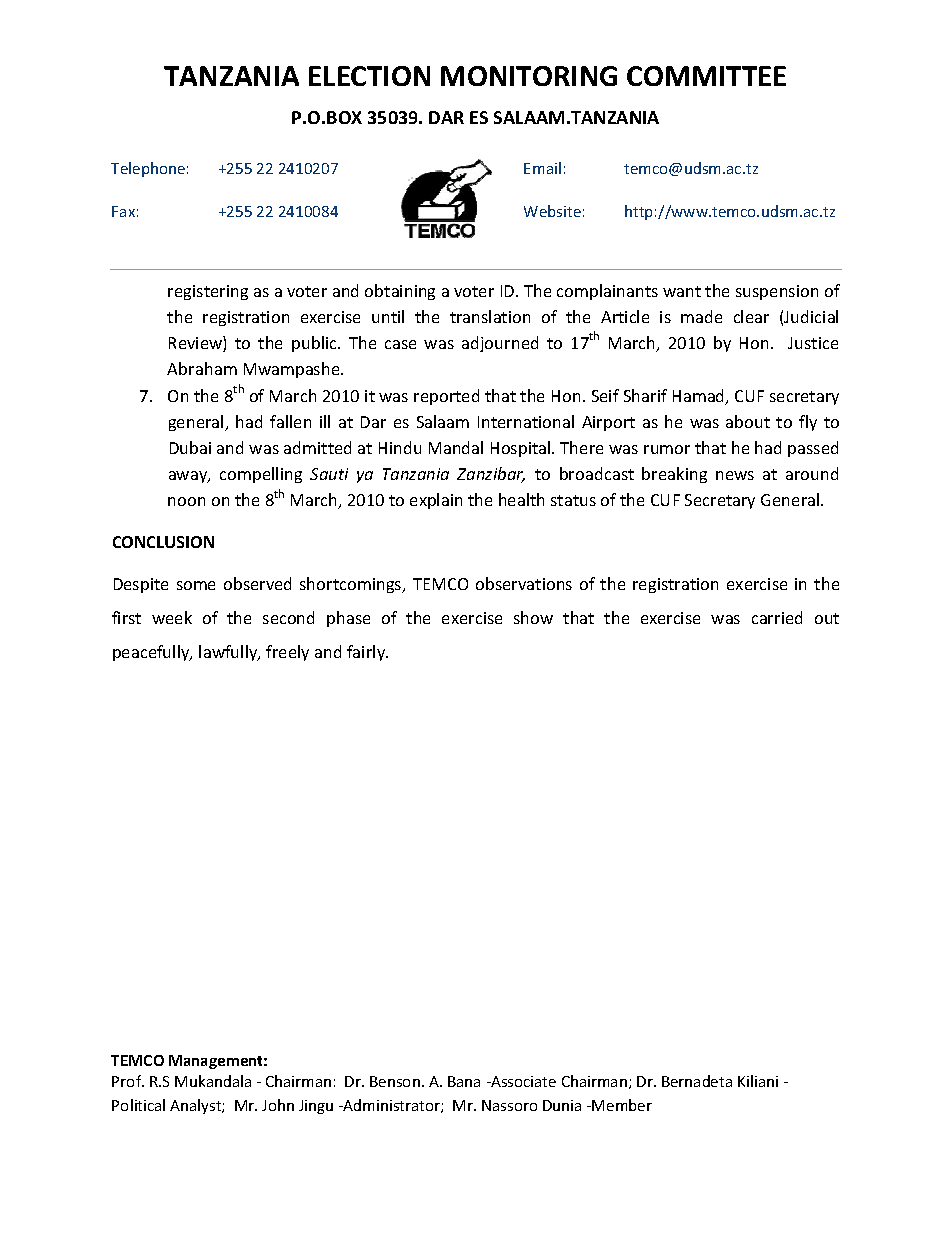 This screenshot has height=1233, width=952. Describe the element at coordinates (464, 1081) in the screenshot. I see `Bana` at that location.
